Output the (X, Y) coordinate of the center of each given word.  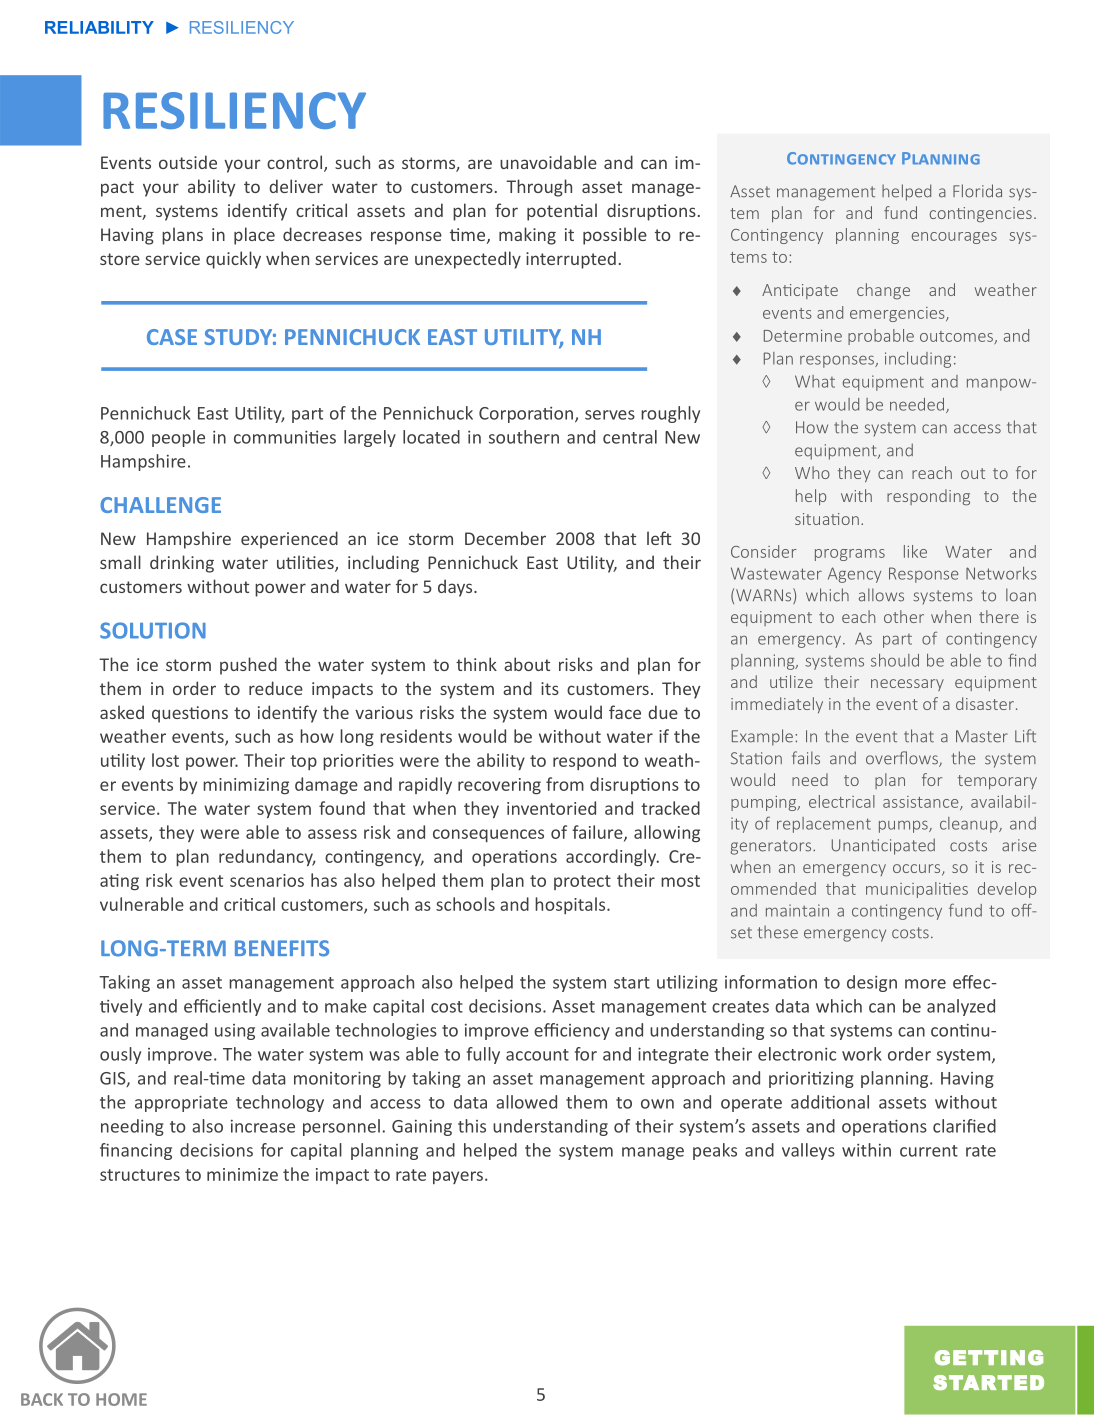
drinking (182, 564)
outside (188, 162)
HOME (121, 1399)
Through (539, 188)
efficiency (572, 1031)
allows (881, 595)
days (456, 588)
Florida (977, 191)
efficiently (222, 1007)
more (925, 984)
